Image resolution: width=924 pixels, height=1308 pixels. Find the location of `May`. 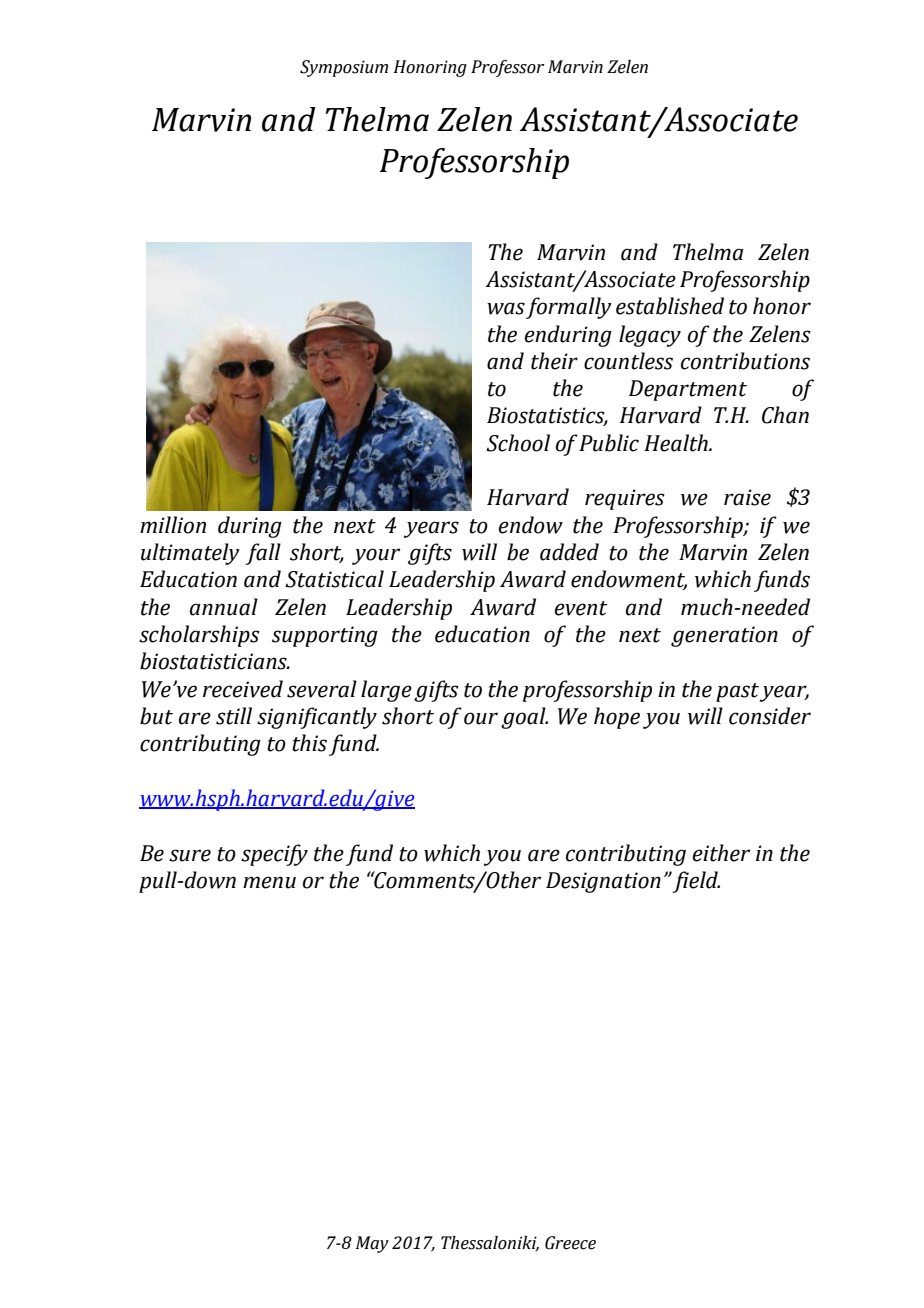

May is located at coordinates (372, 1244).
